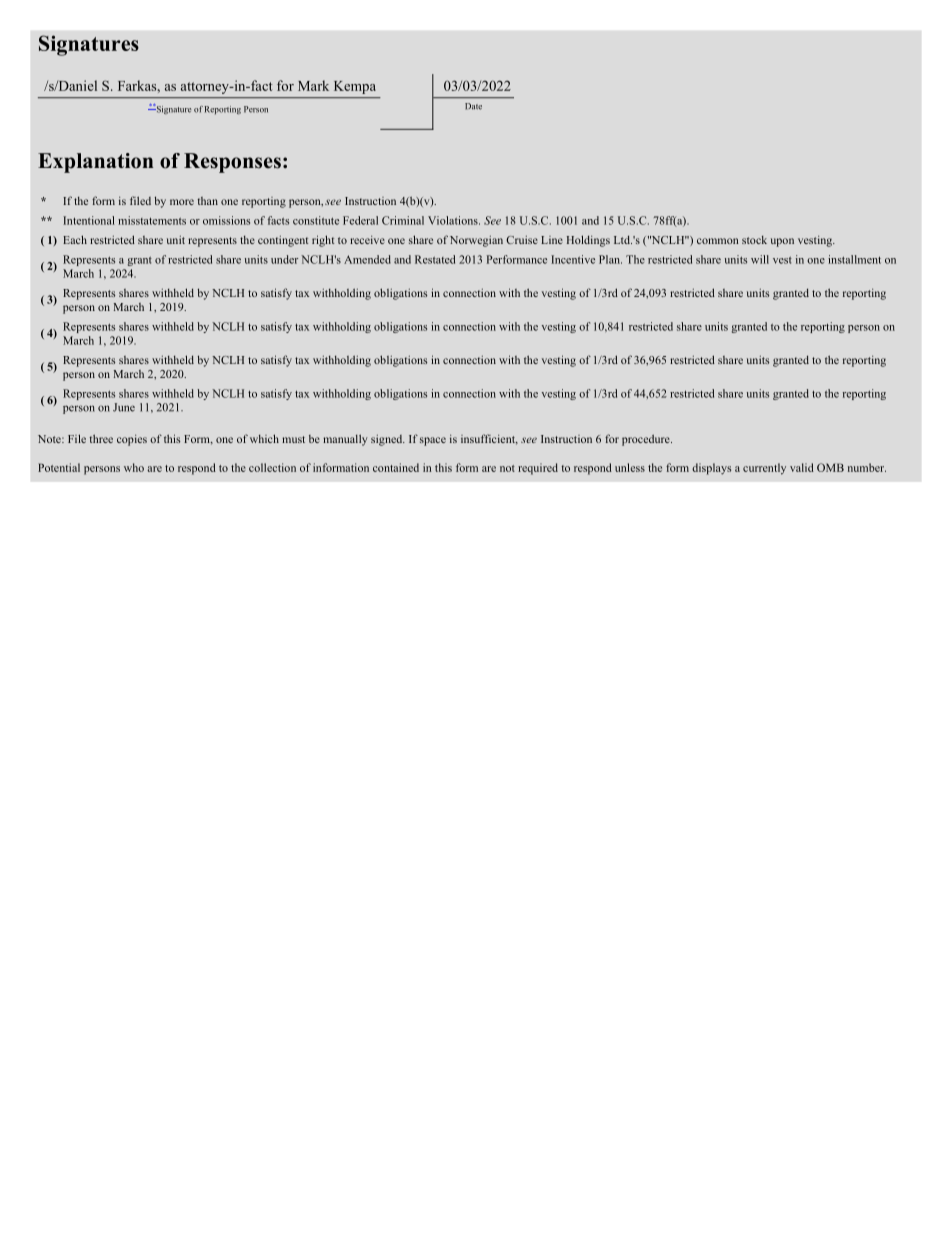 This screenshot has height=1233, width=952. I want to click on under, so click(284, 259).
